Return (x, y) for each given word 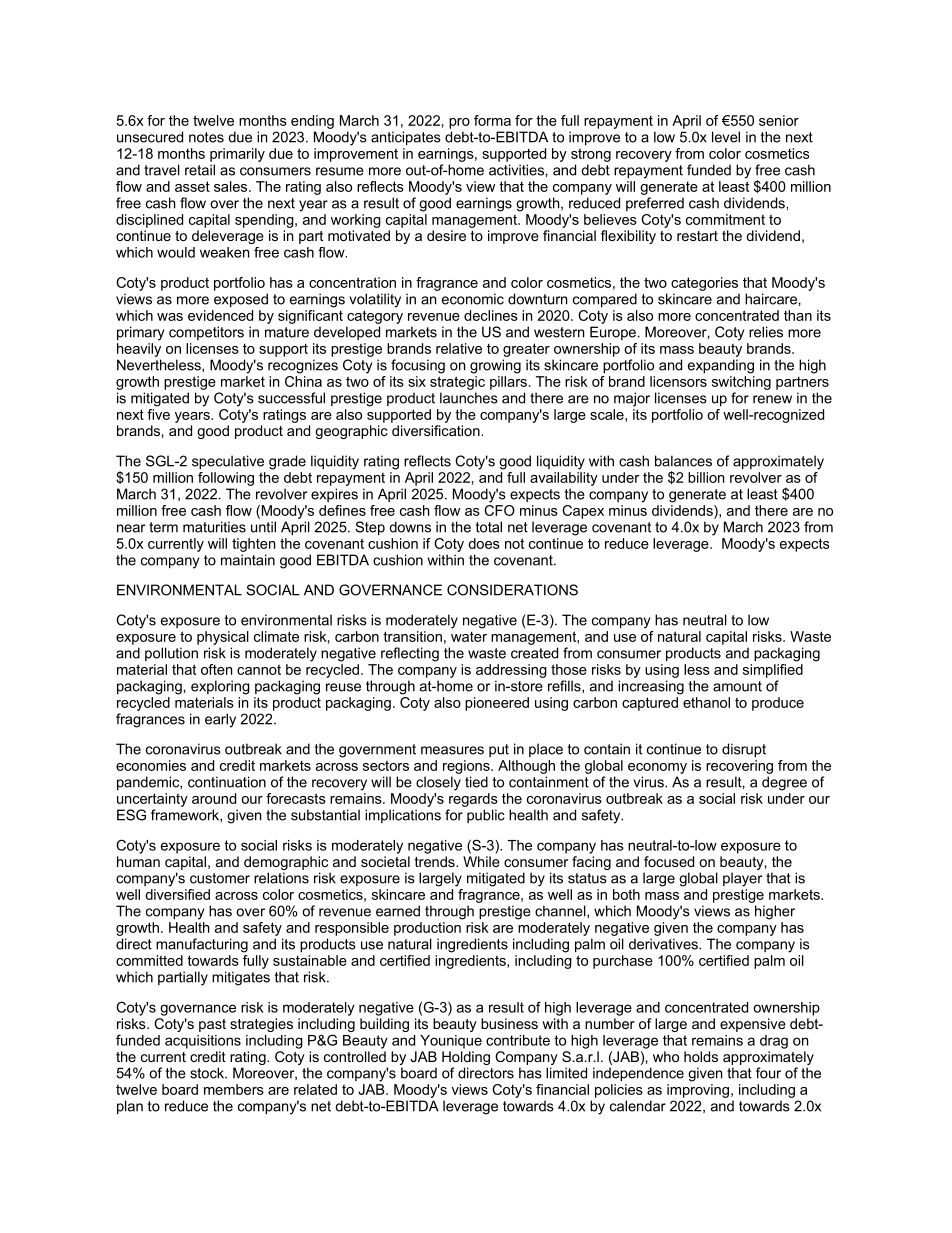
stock (208, 1073)
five (158, 413)
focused (669, 861)
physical (223, 638)
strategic (457, 381)
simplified (773, 669)
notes (206, 137)
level (726, 137)
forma (492, 120)
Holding (466, 1058)
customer (220, 878)
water (469, 637)
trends (436, 861)
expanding (721, 366)
